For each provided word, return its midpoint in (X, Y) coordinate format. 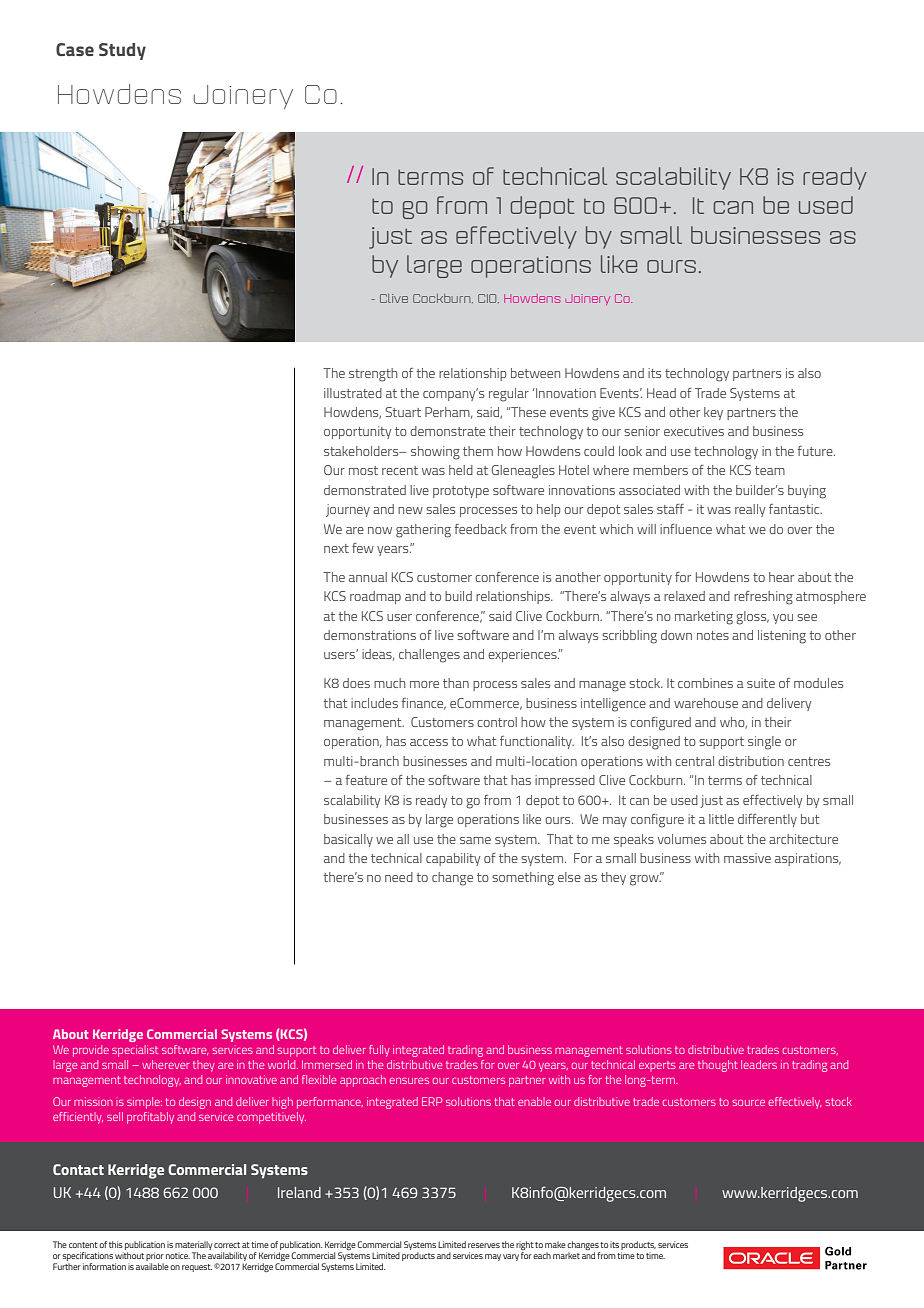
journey (348, 510)
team (770, 470)
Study (122, 51)
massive (747, 858)
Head (661, 393)
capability (453, 859)
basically (348, 840)
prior (155, 1258)
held (461, 470)
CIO (488, 298)
